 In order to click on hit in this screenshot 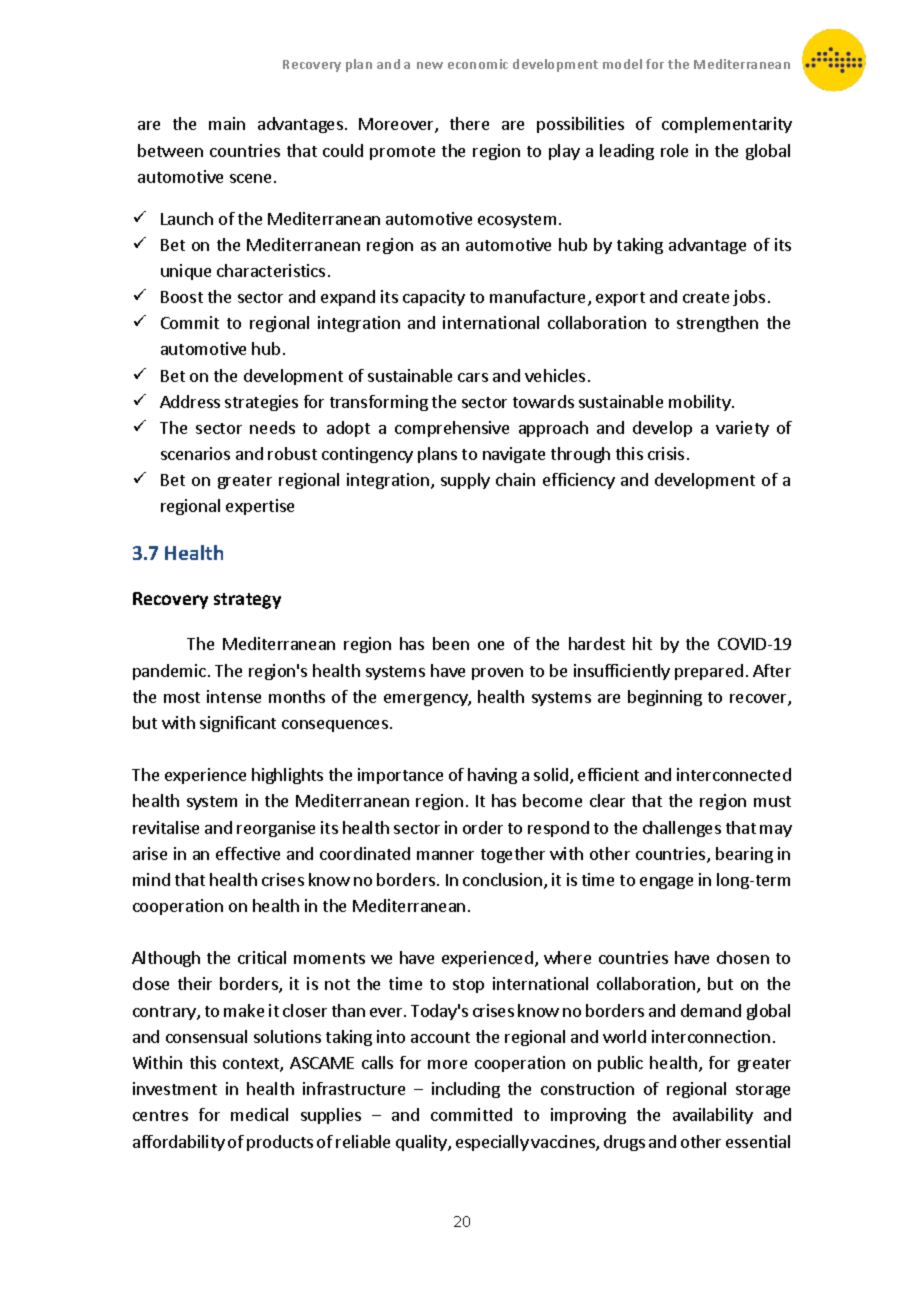, I will do `click(642, 643)`.
